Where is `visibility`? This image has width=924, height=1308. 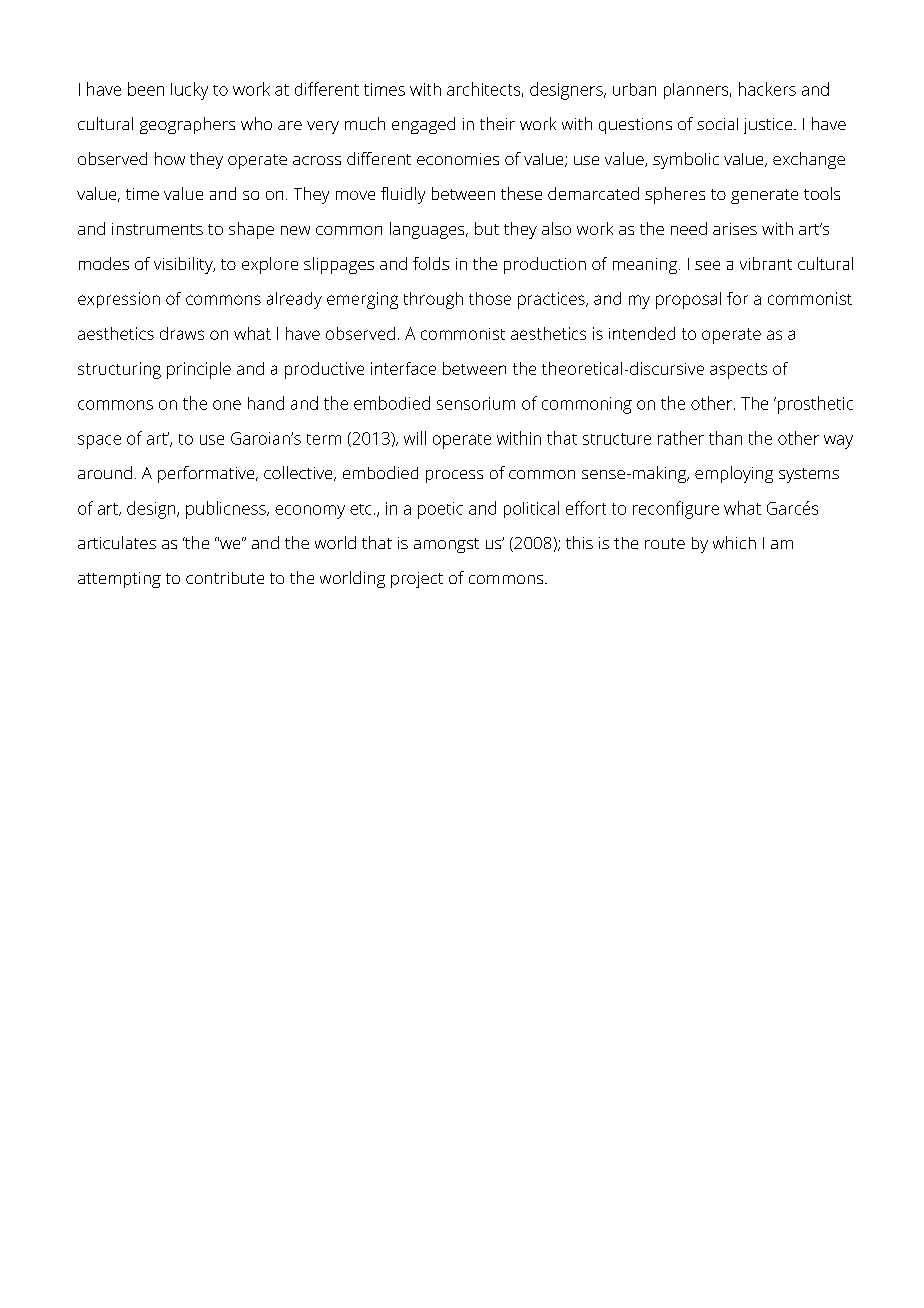
visibility is located at coordinates (184, 265).
